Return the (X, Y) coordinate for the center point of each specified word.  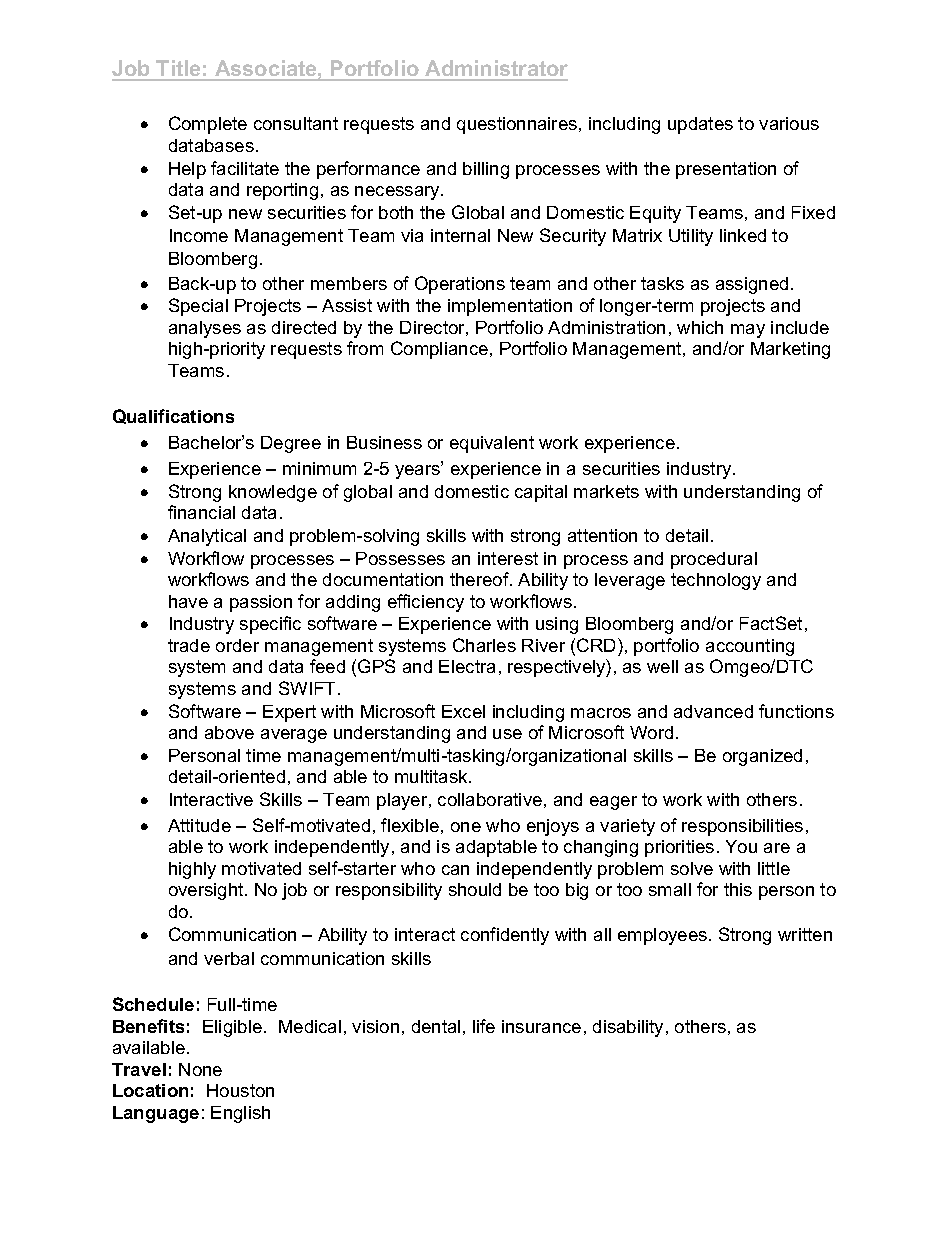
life (484, 1026)
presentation (726, 170)
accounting (750, 647)
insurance (541, 1026)
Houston (240, 1090)
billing (486, 170)
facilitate (245, 168)
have (188, 601)
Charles (484, 645)
